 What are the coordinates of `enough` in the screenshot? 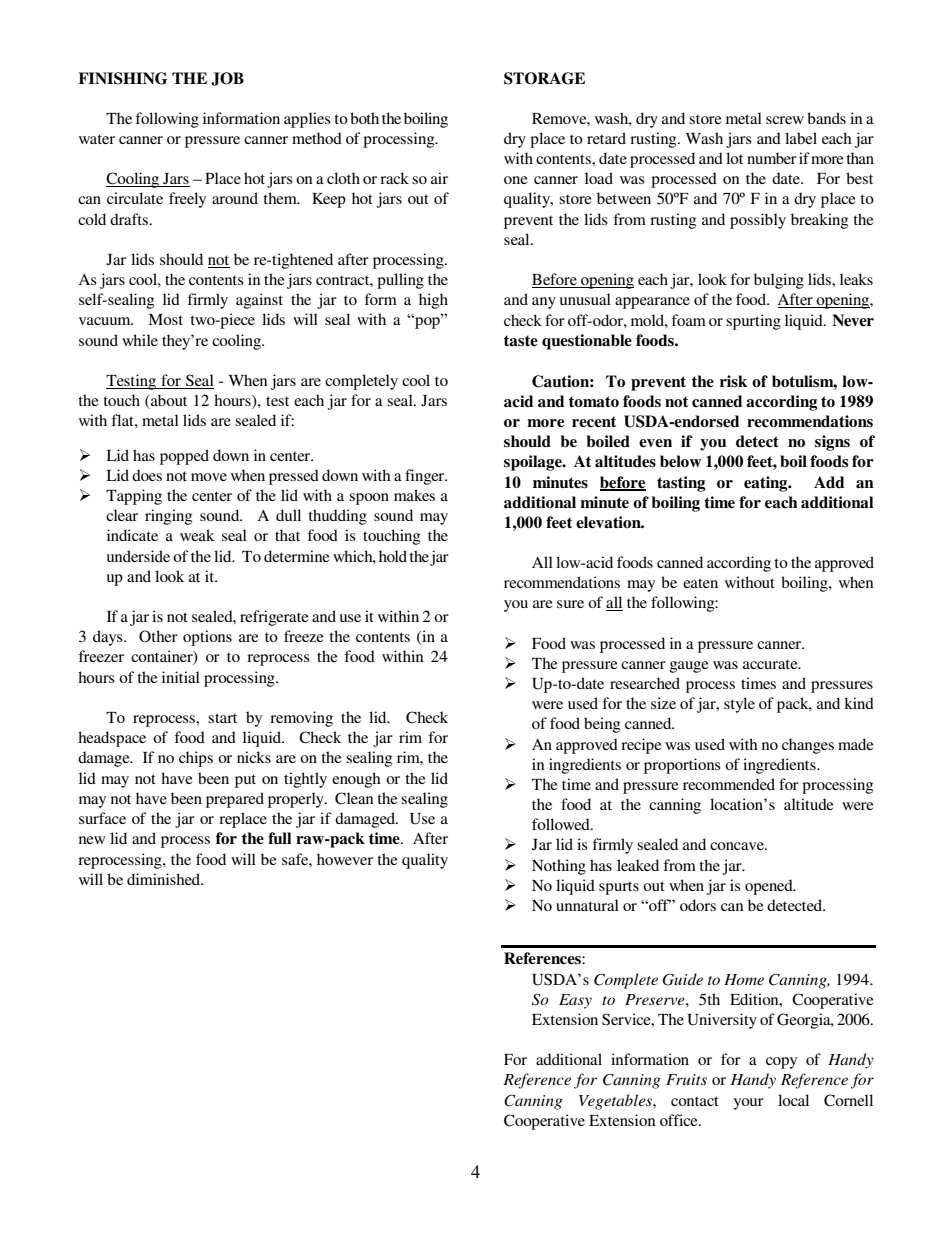 It's located at (356, 780).
